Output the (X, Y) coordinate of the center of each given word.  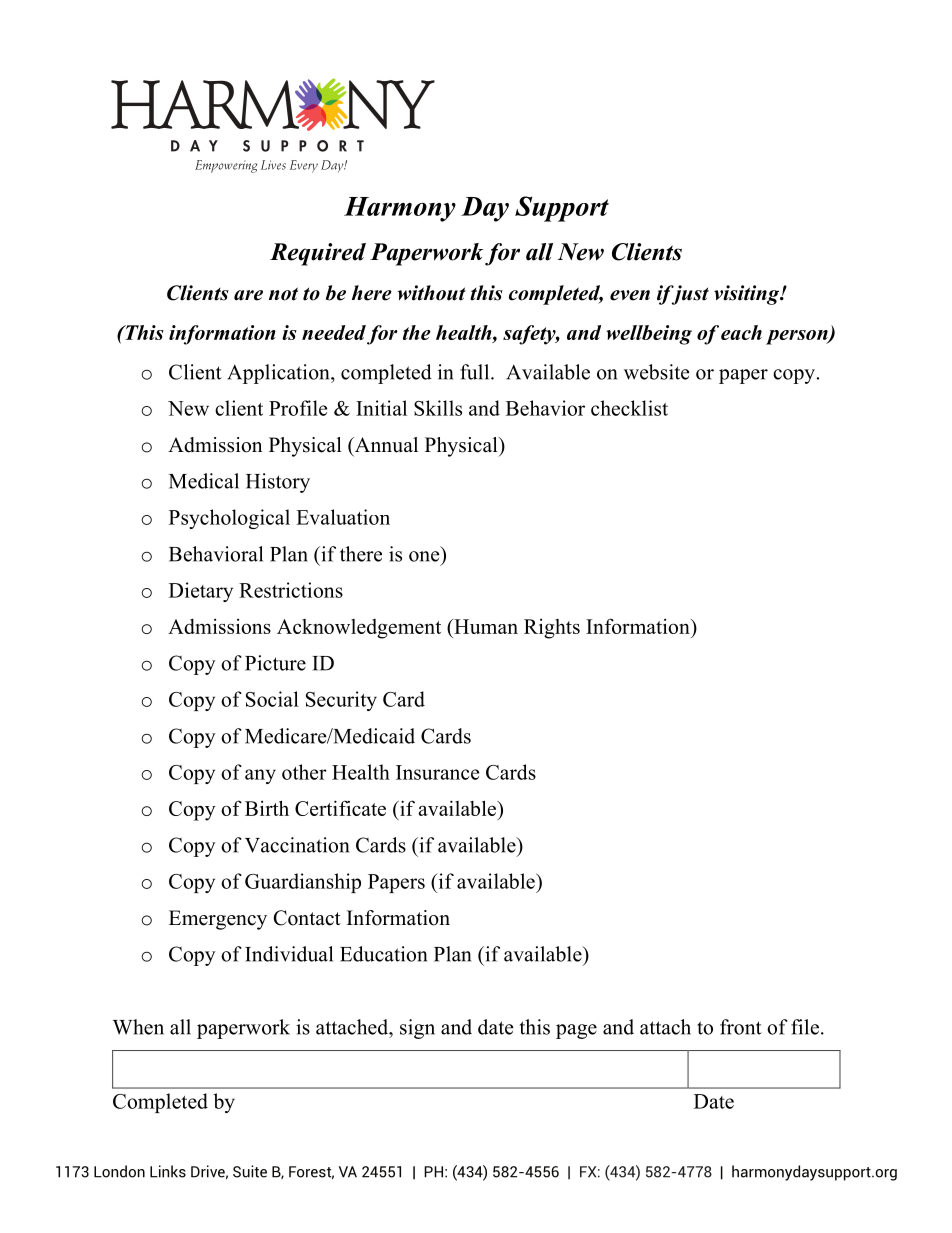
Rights (552, 629)
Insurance (437, 772)
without (432, 293)
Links (168, 1171)
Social (272, 699)
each (741, 332)
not (283, 294)
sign (417, 1029)
